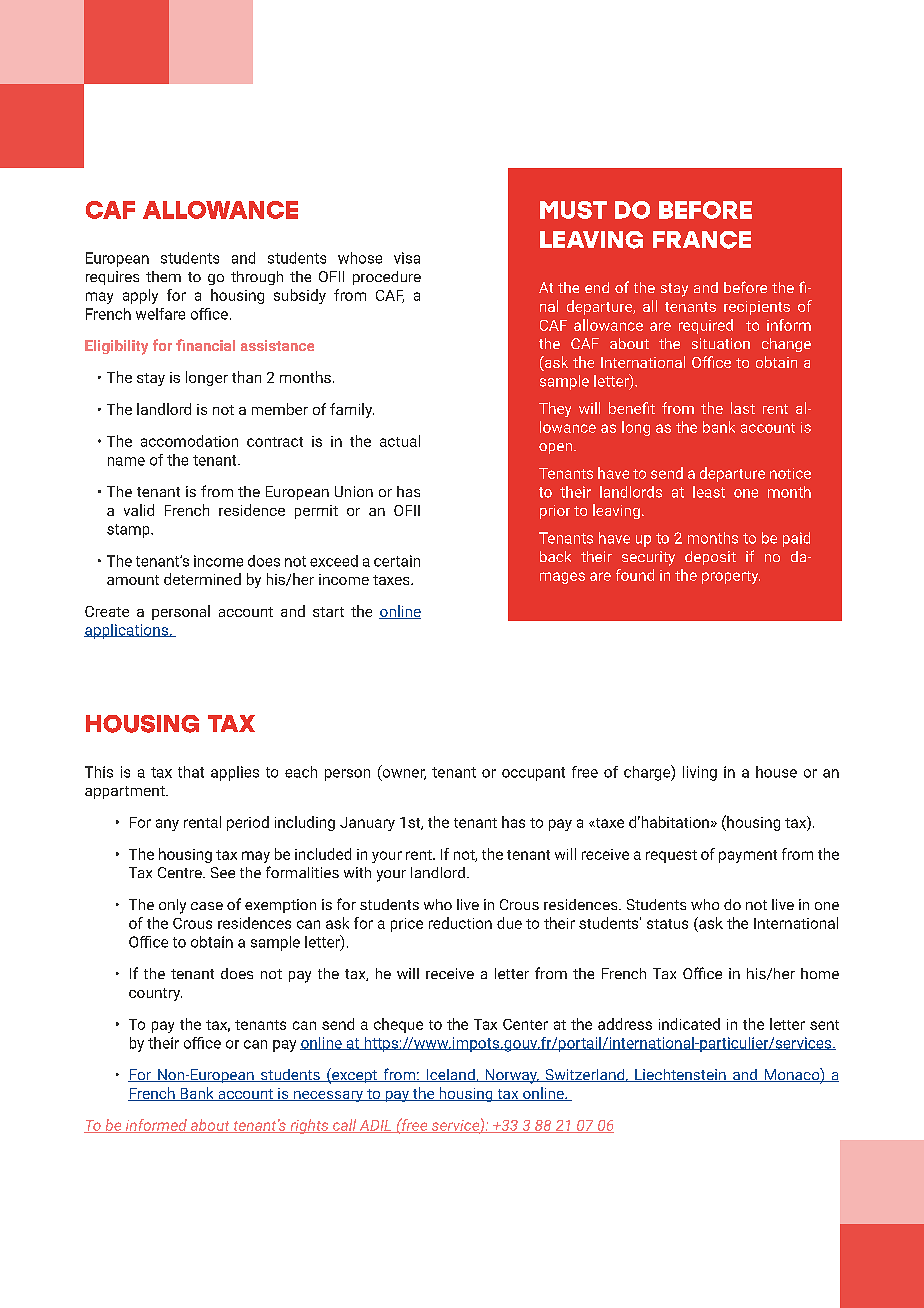  Describe the element at coordinates (397, 561) in the screenshot. I see `certain` at that location.
